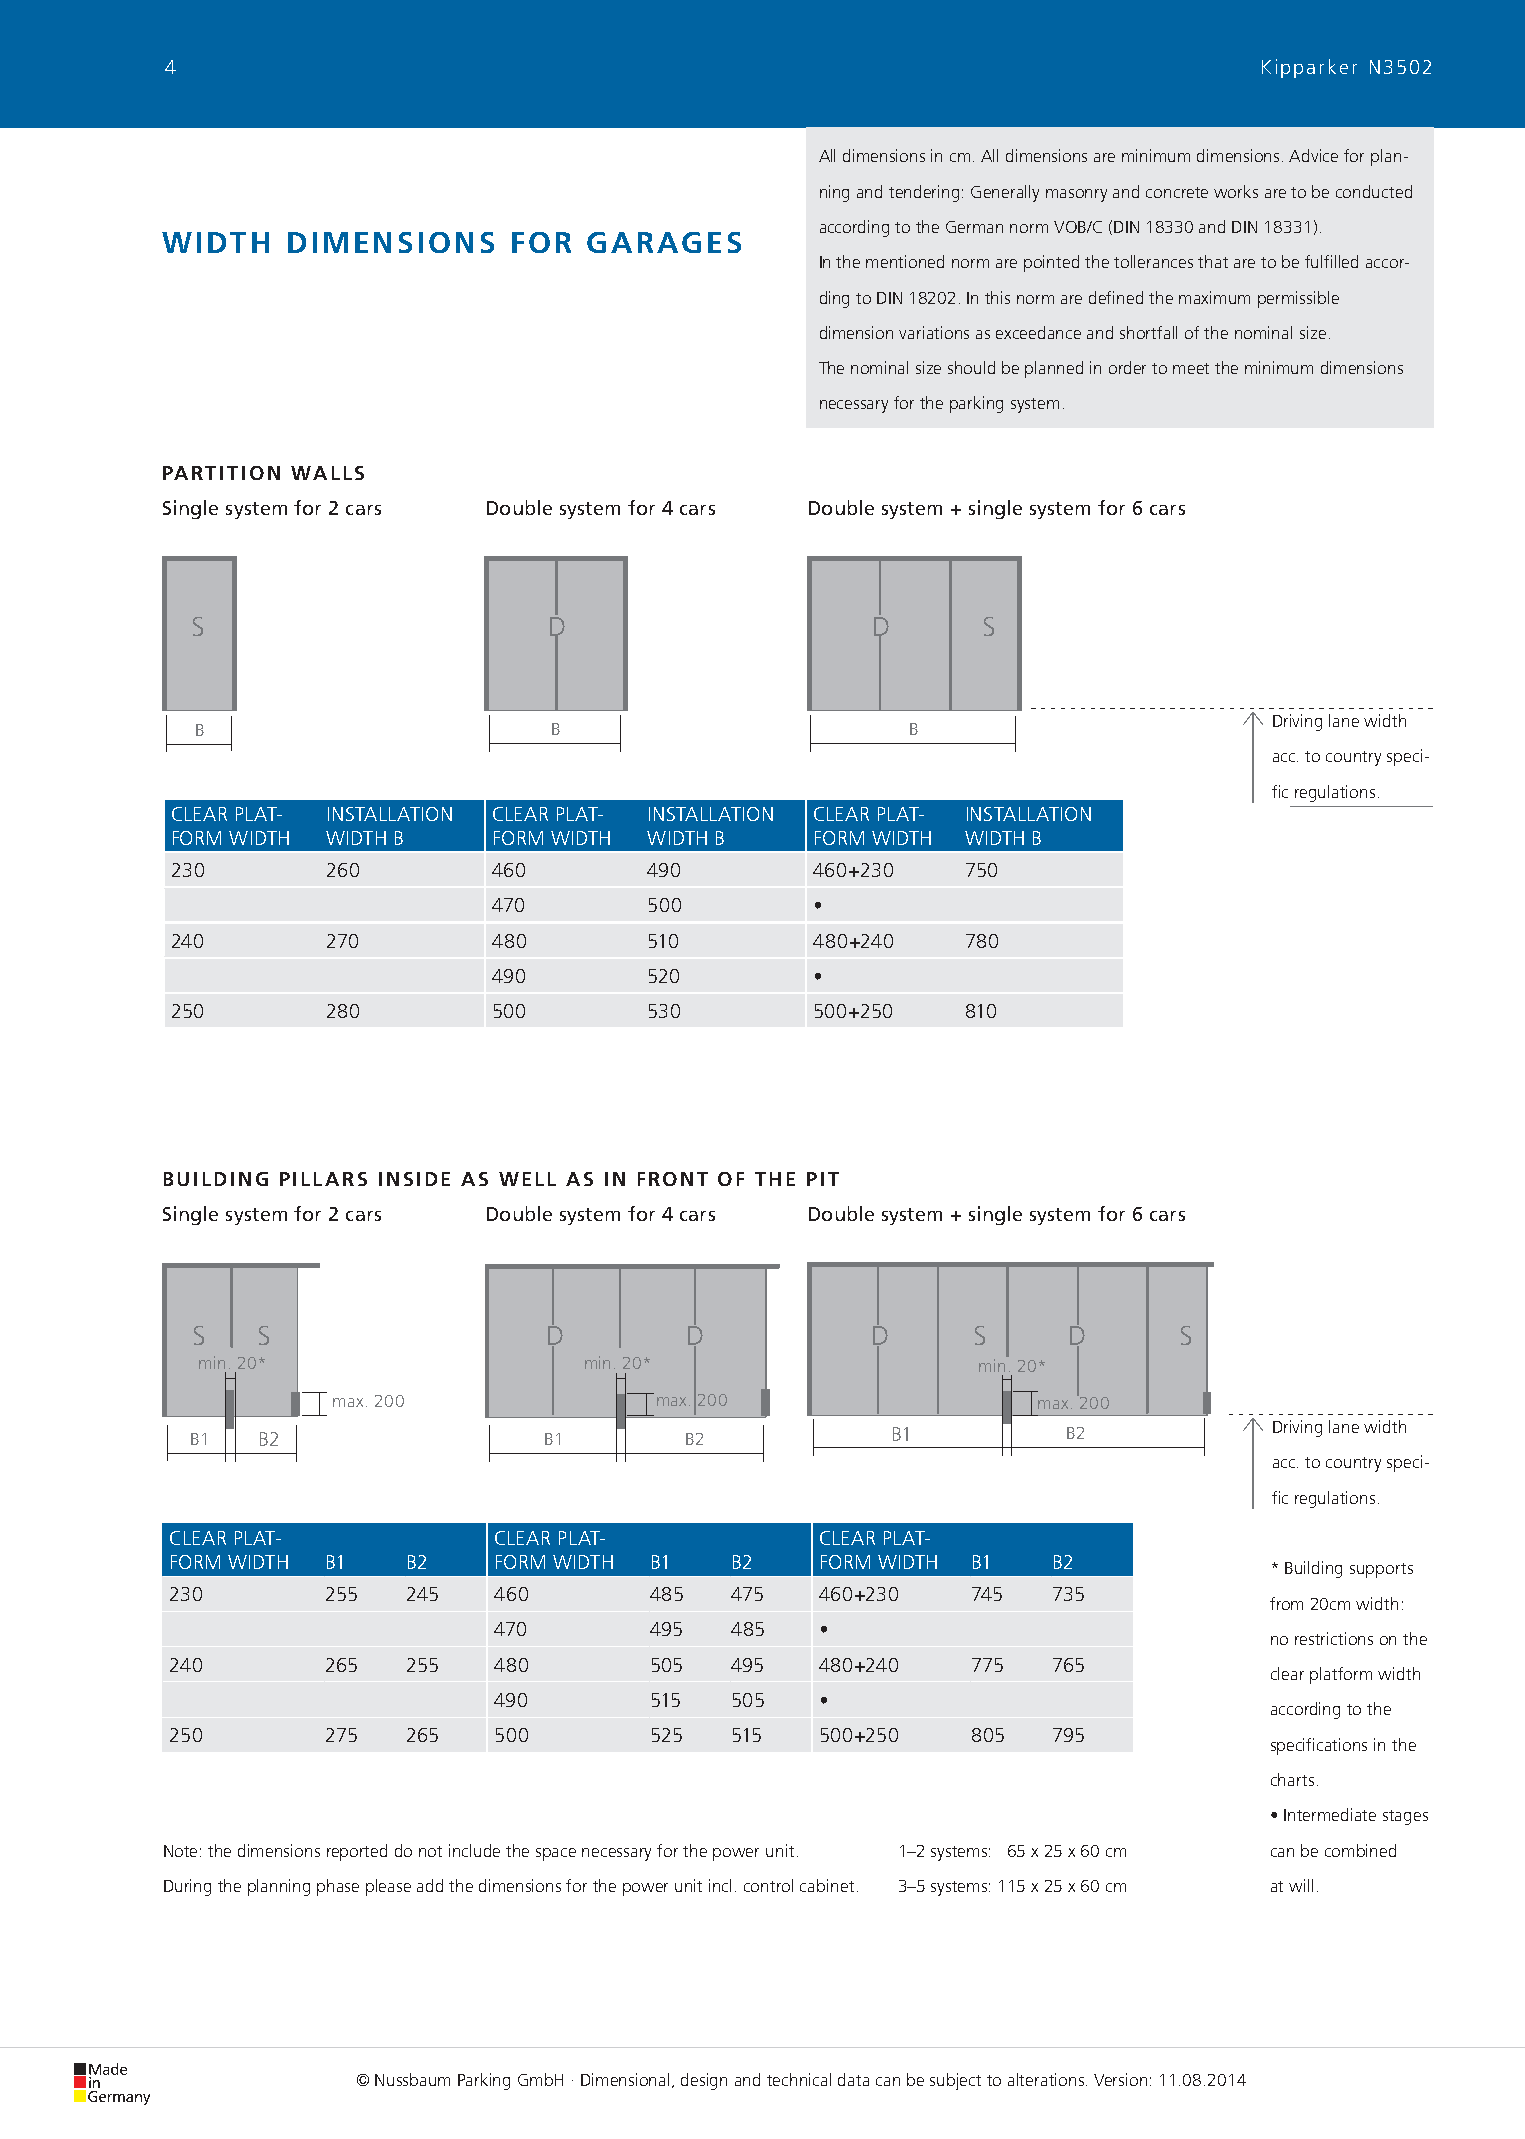 The height and width of the document is (2139, 1525). What do you see at coordinates (799, 2079) in the document?
I see `technical` at bounding box center [799, 2079].
